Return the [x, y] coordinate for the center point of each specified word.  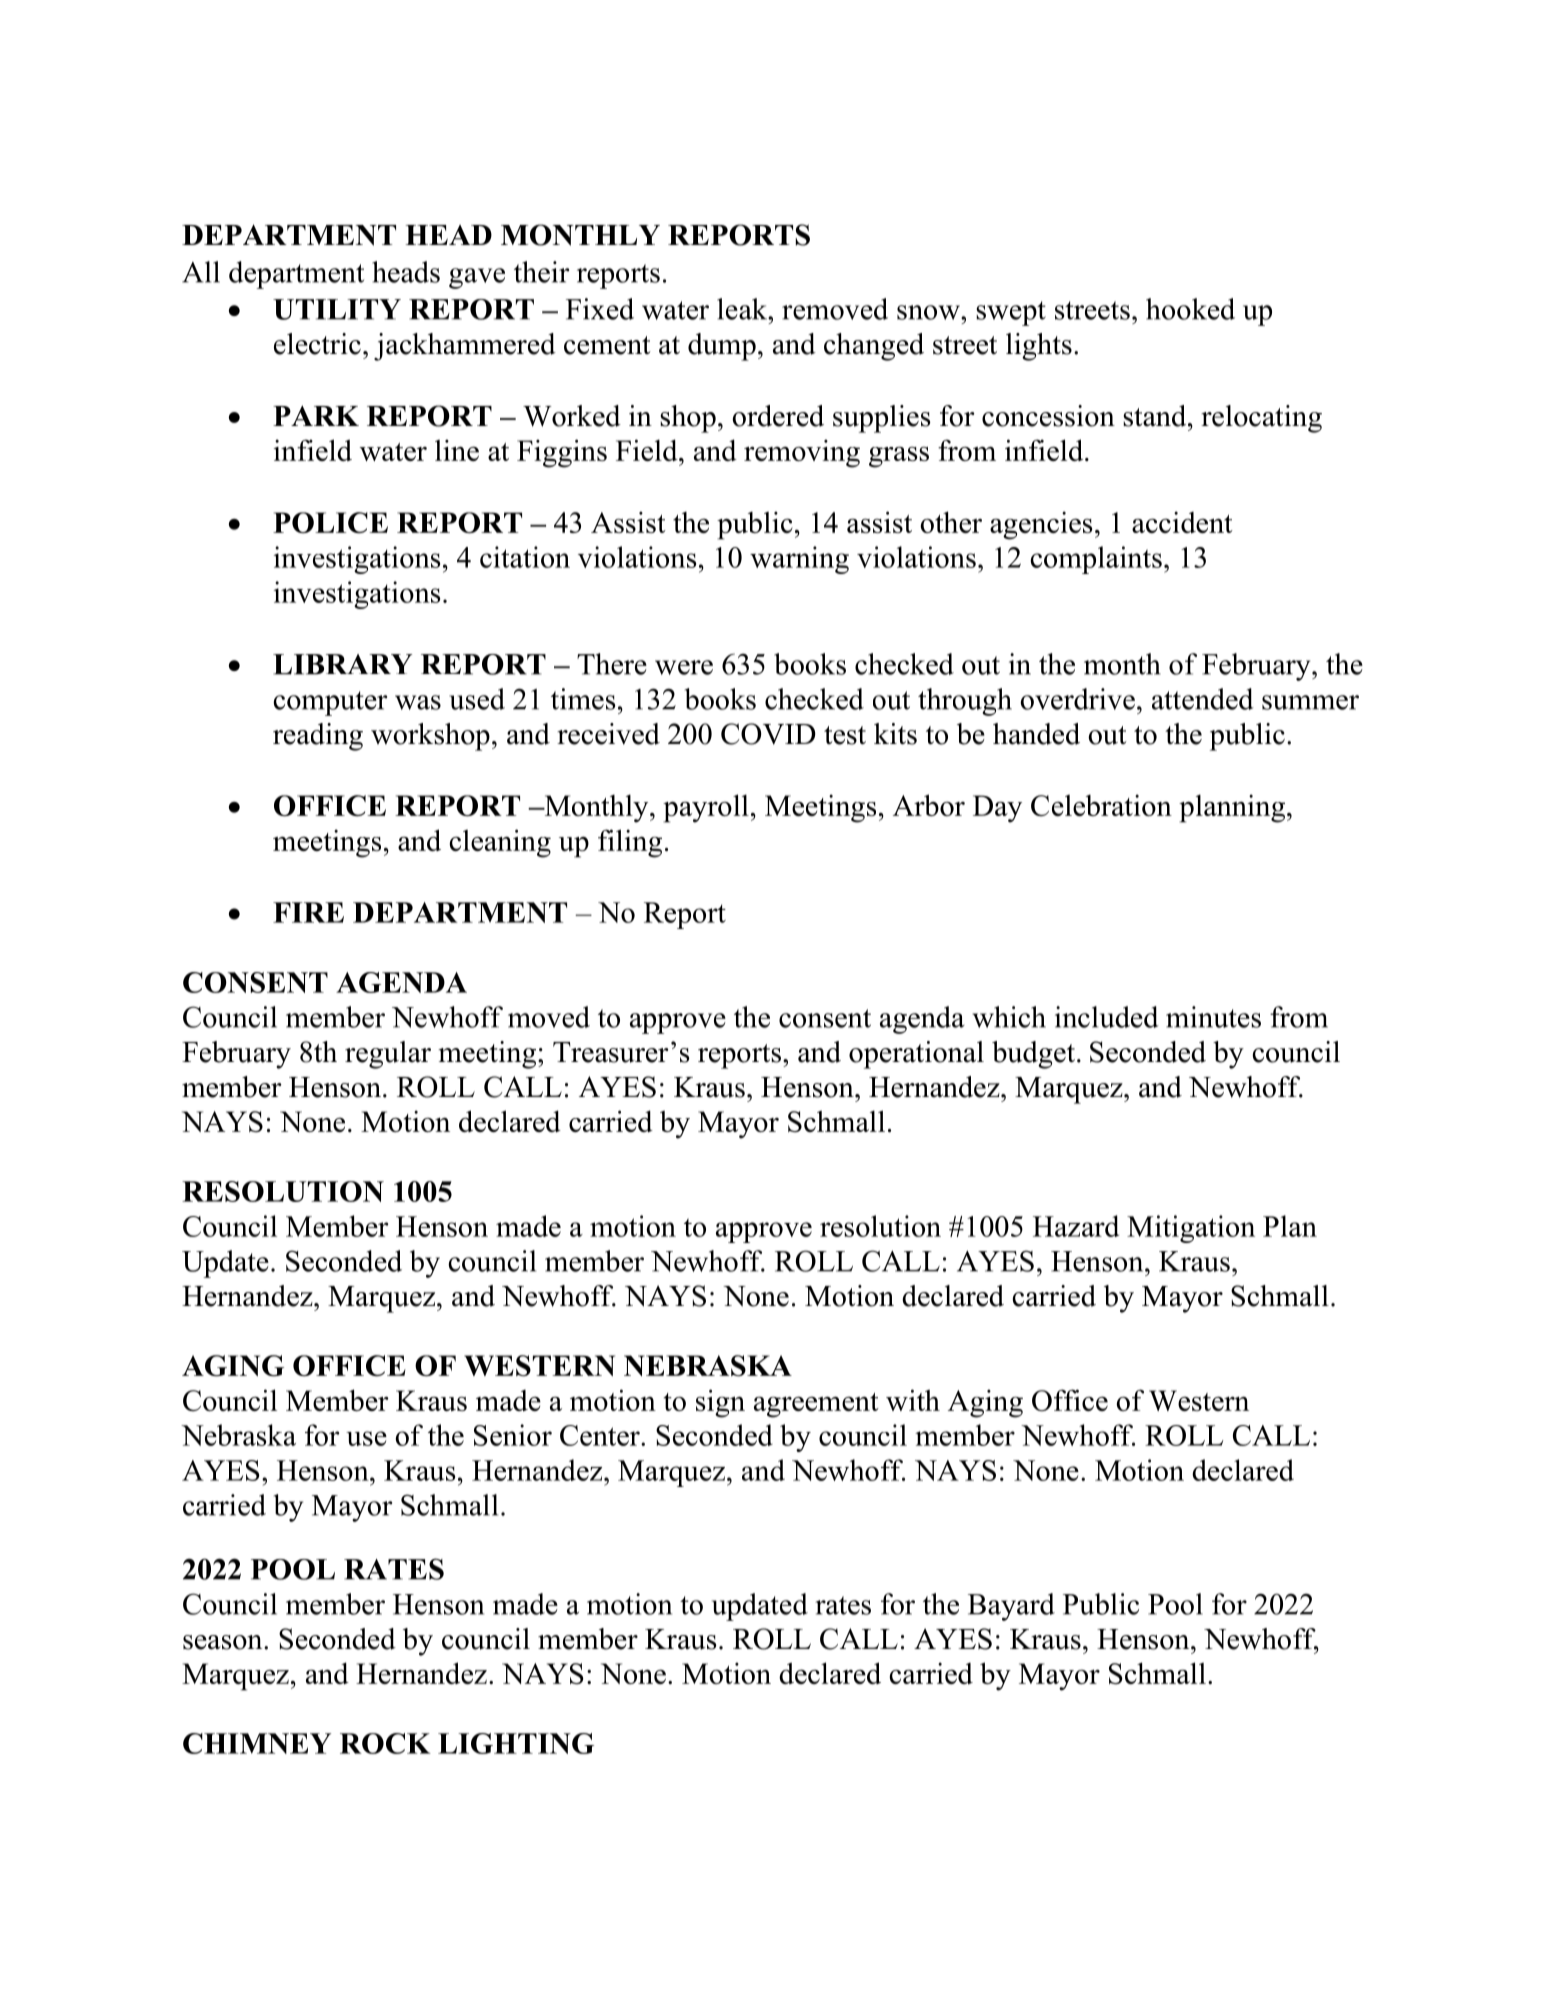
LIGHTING [516, 1743]
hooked [1190, 309]
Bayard [1011, 1607]
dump [722, 347]
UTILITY [337, 309]
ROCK [385, 1743]
